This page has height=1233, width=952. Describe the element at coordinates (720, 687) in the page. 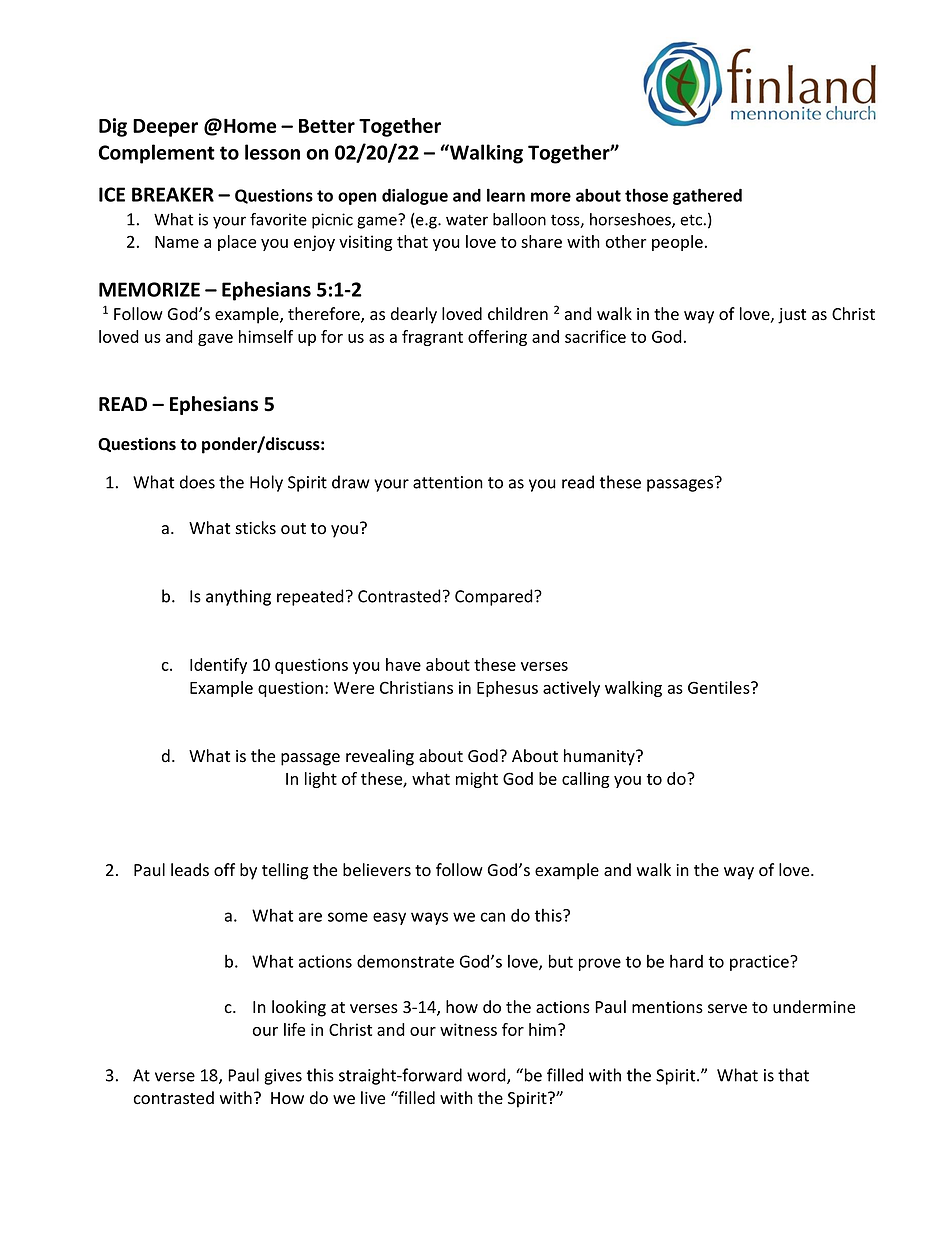

I see `Gentiles` at that location.
